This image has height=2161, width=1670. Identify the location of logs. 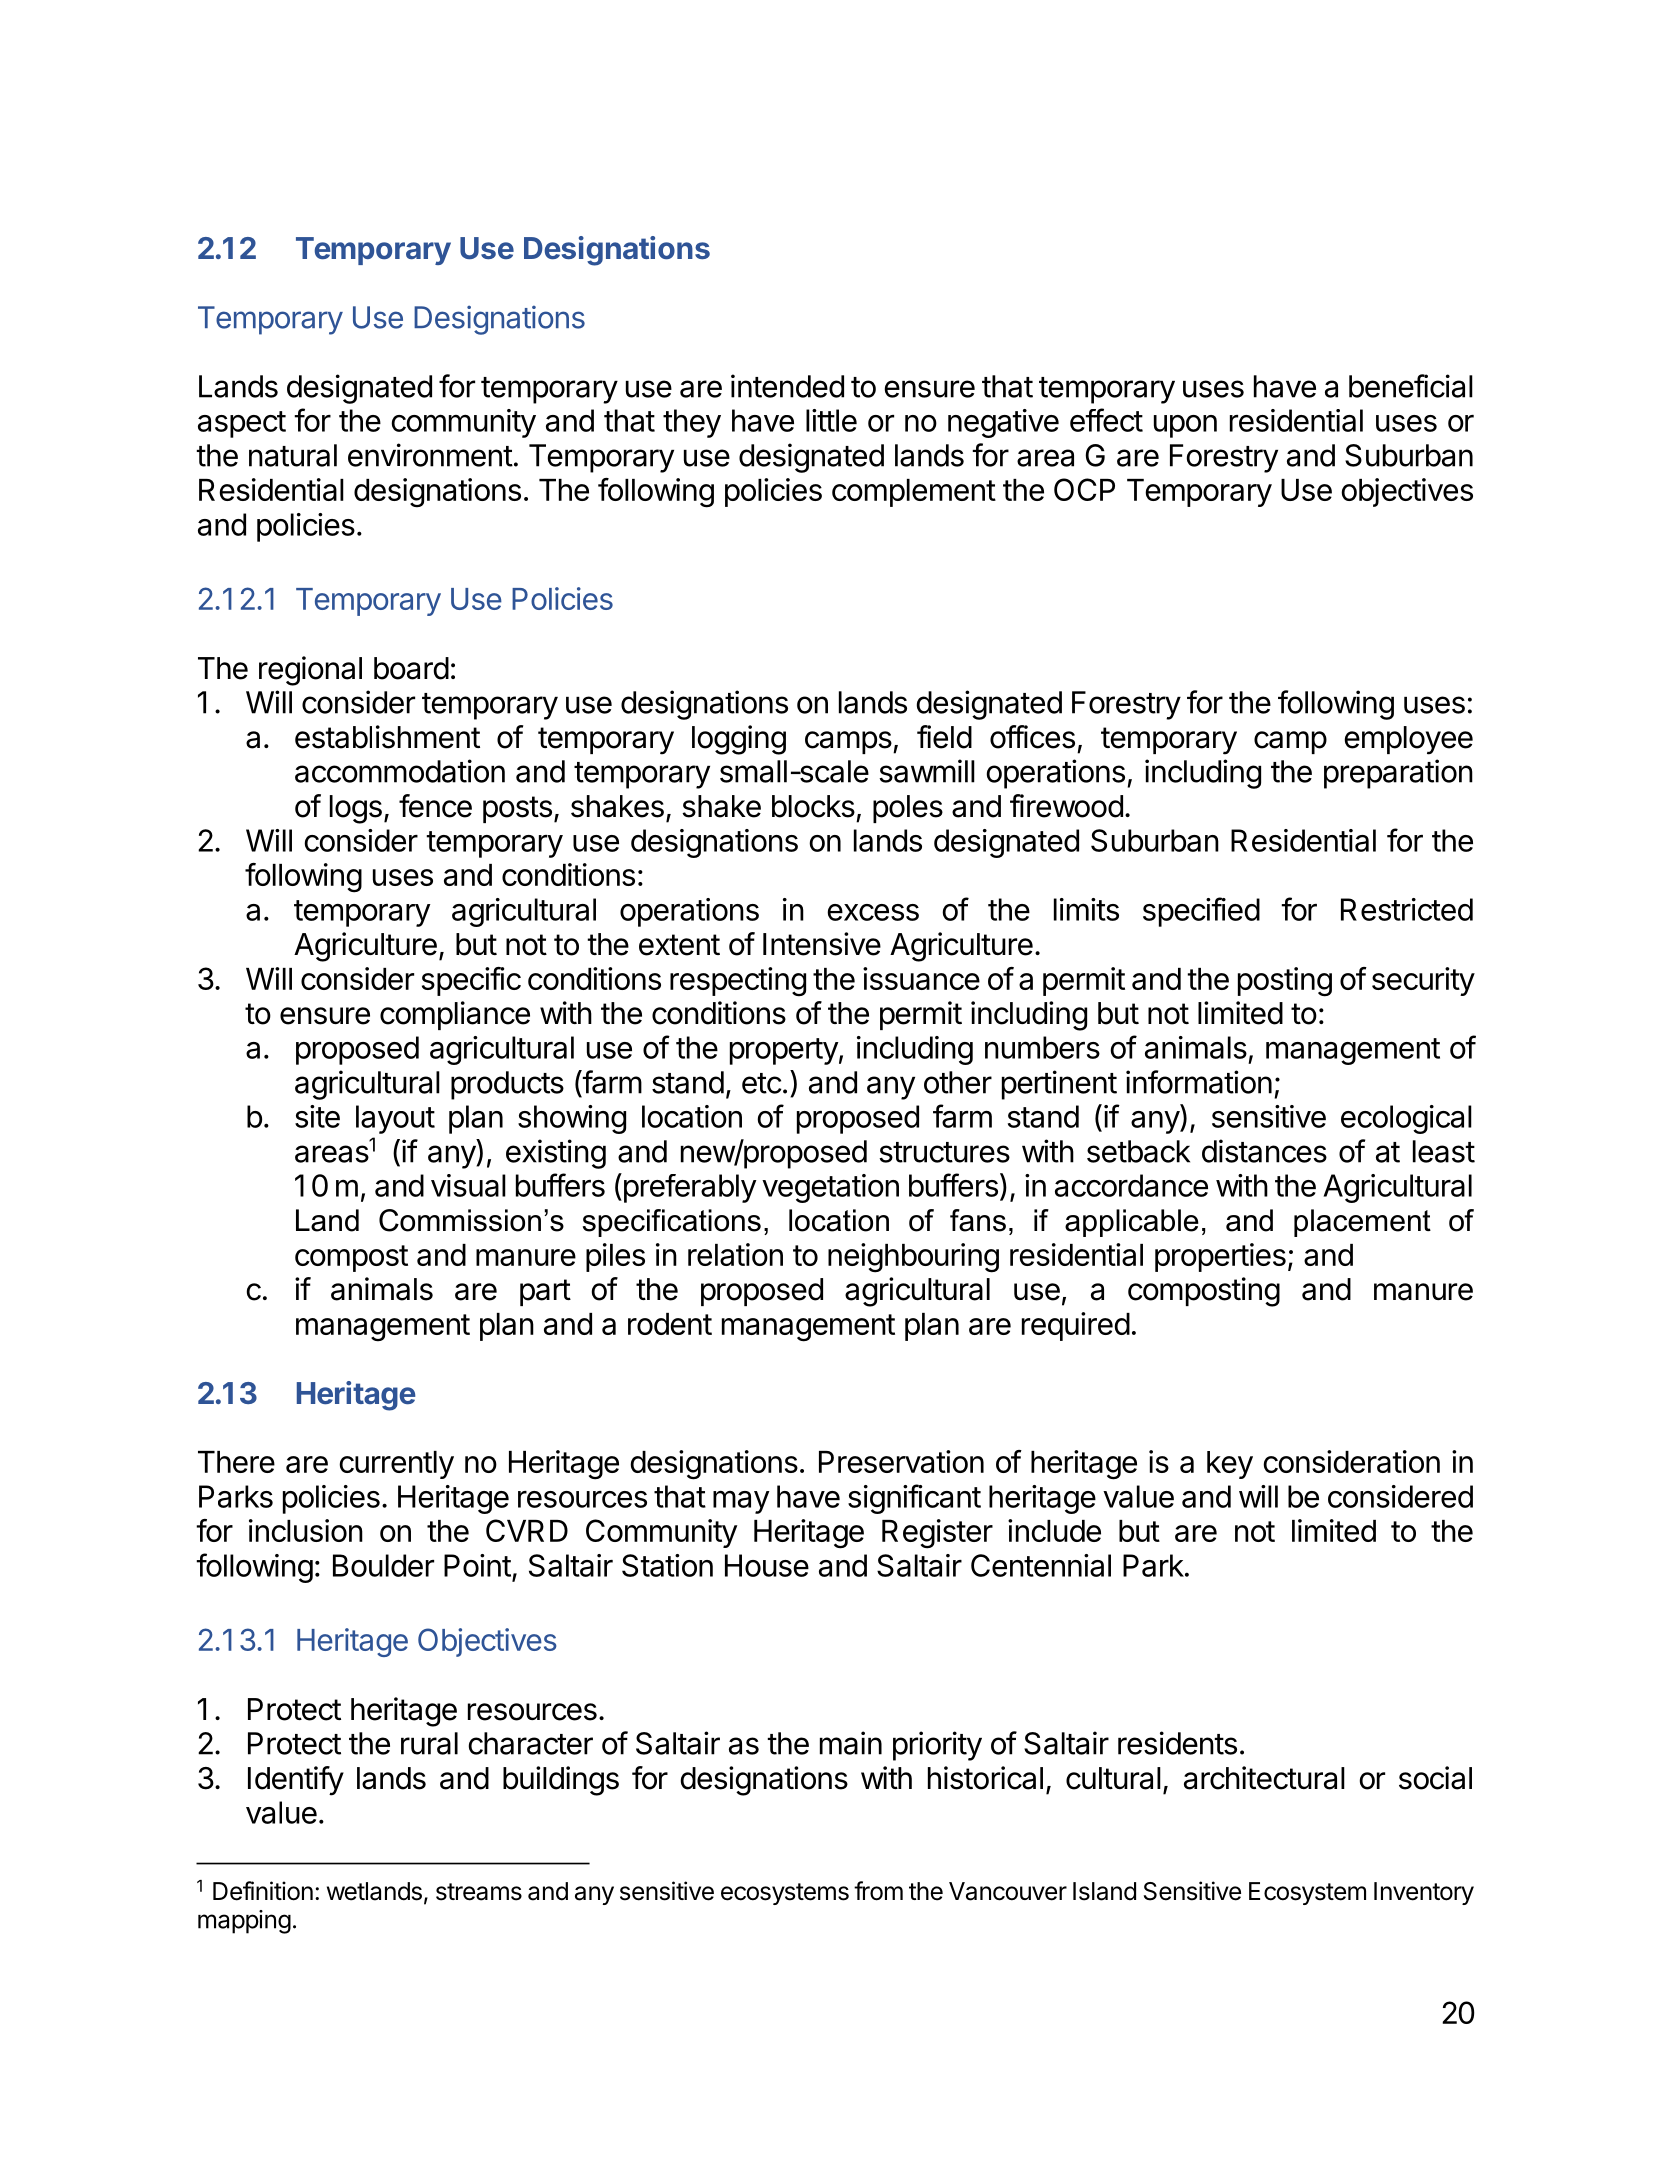
(356, 809).
